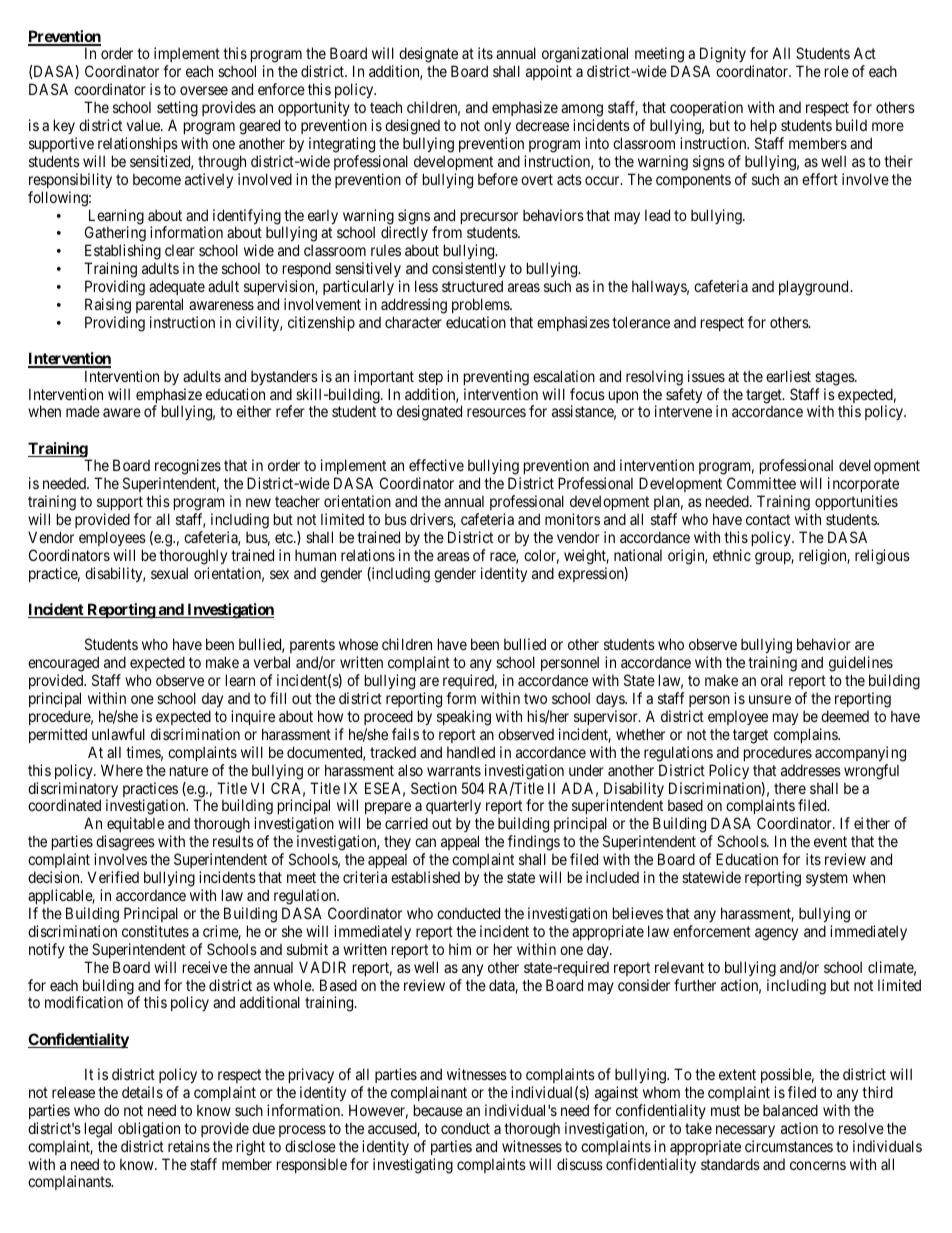  Describe the element at coordinates (497, 126) in the screenshot. I see `only` at that location.
